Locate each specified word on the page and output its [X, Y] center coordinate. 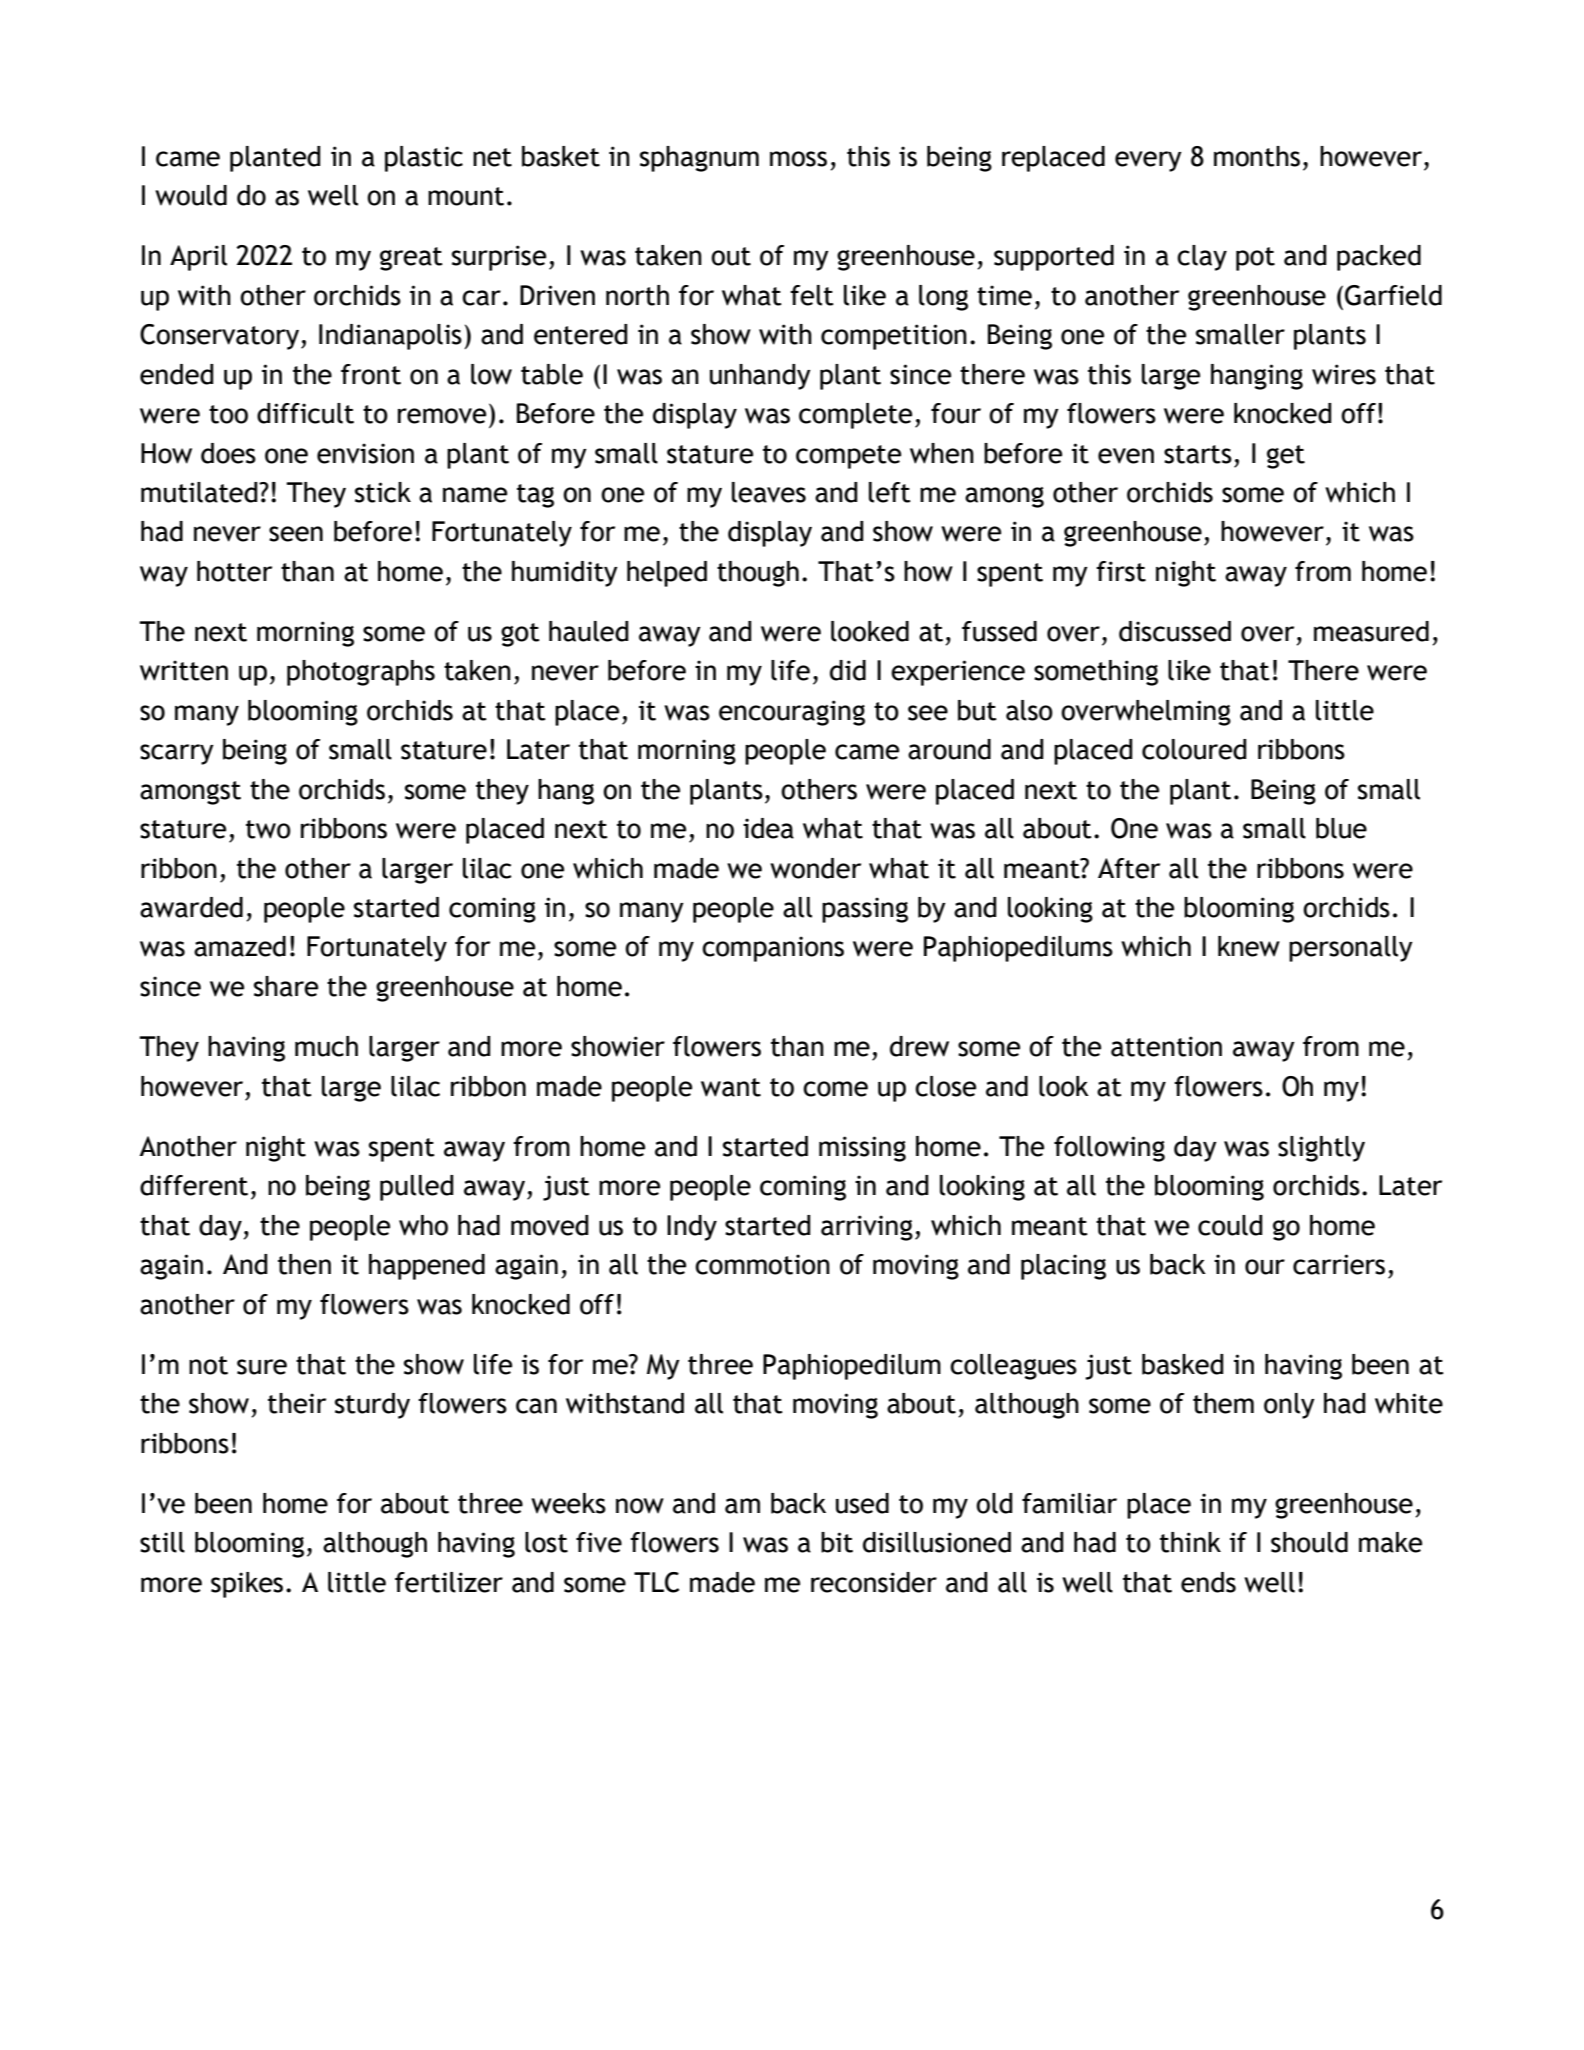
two [268, 829]
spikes [247, 1585]
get [1286, 457]
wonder [815, 868]
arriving [867, 1228]
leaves [769, 492]
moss [798, 159]
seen [296, 534]
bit [837, 1542]
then [304, 1264]
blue [1341, 828]
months [1257, 156]
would [191, 195]
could [1230, 1225]
